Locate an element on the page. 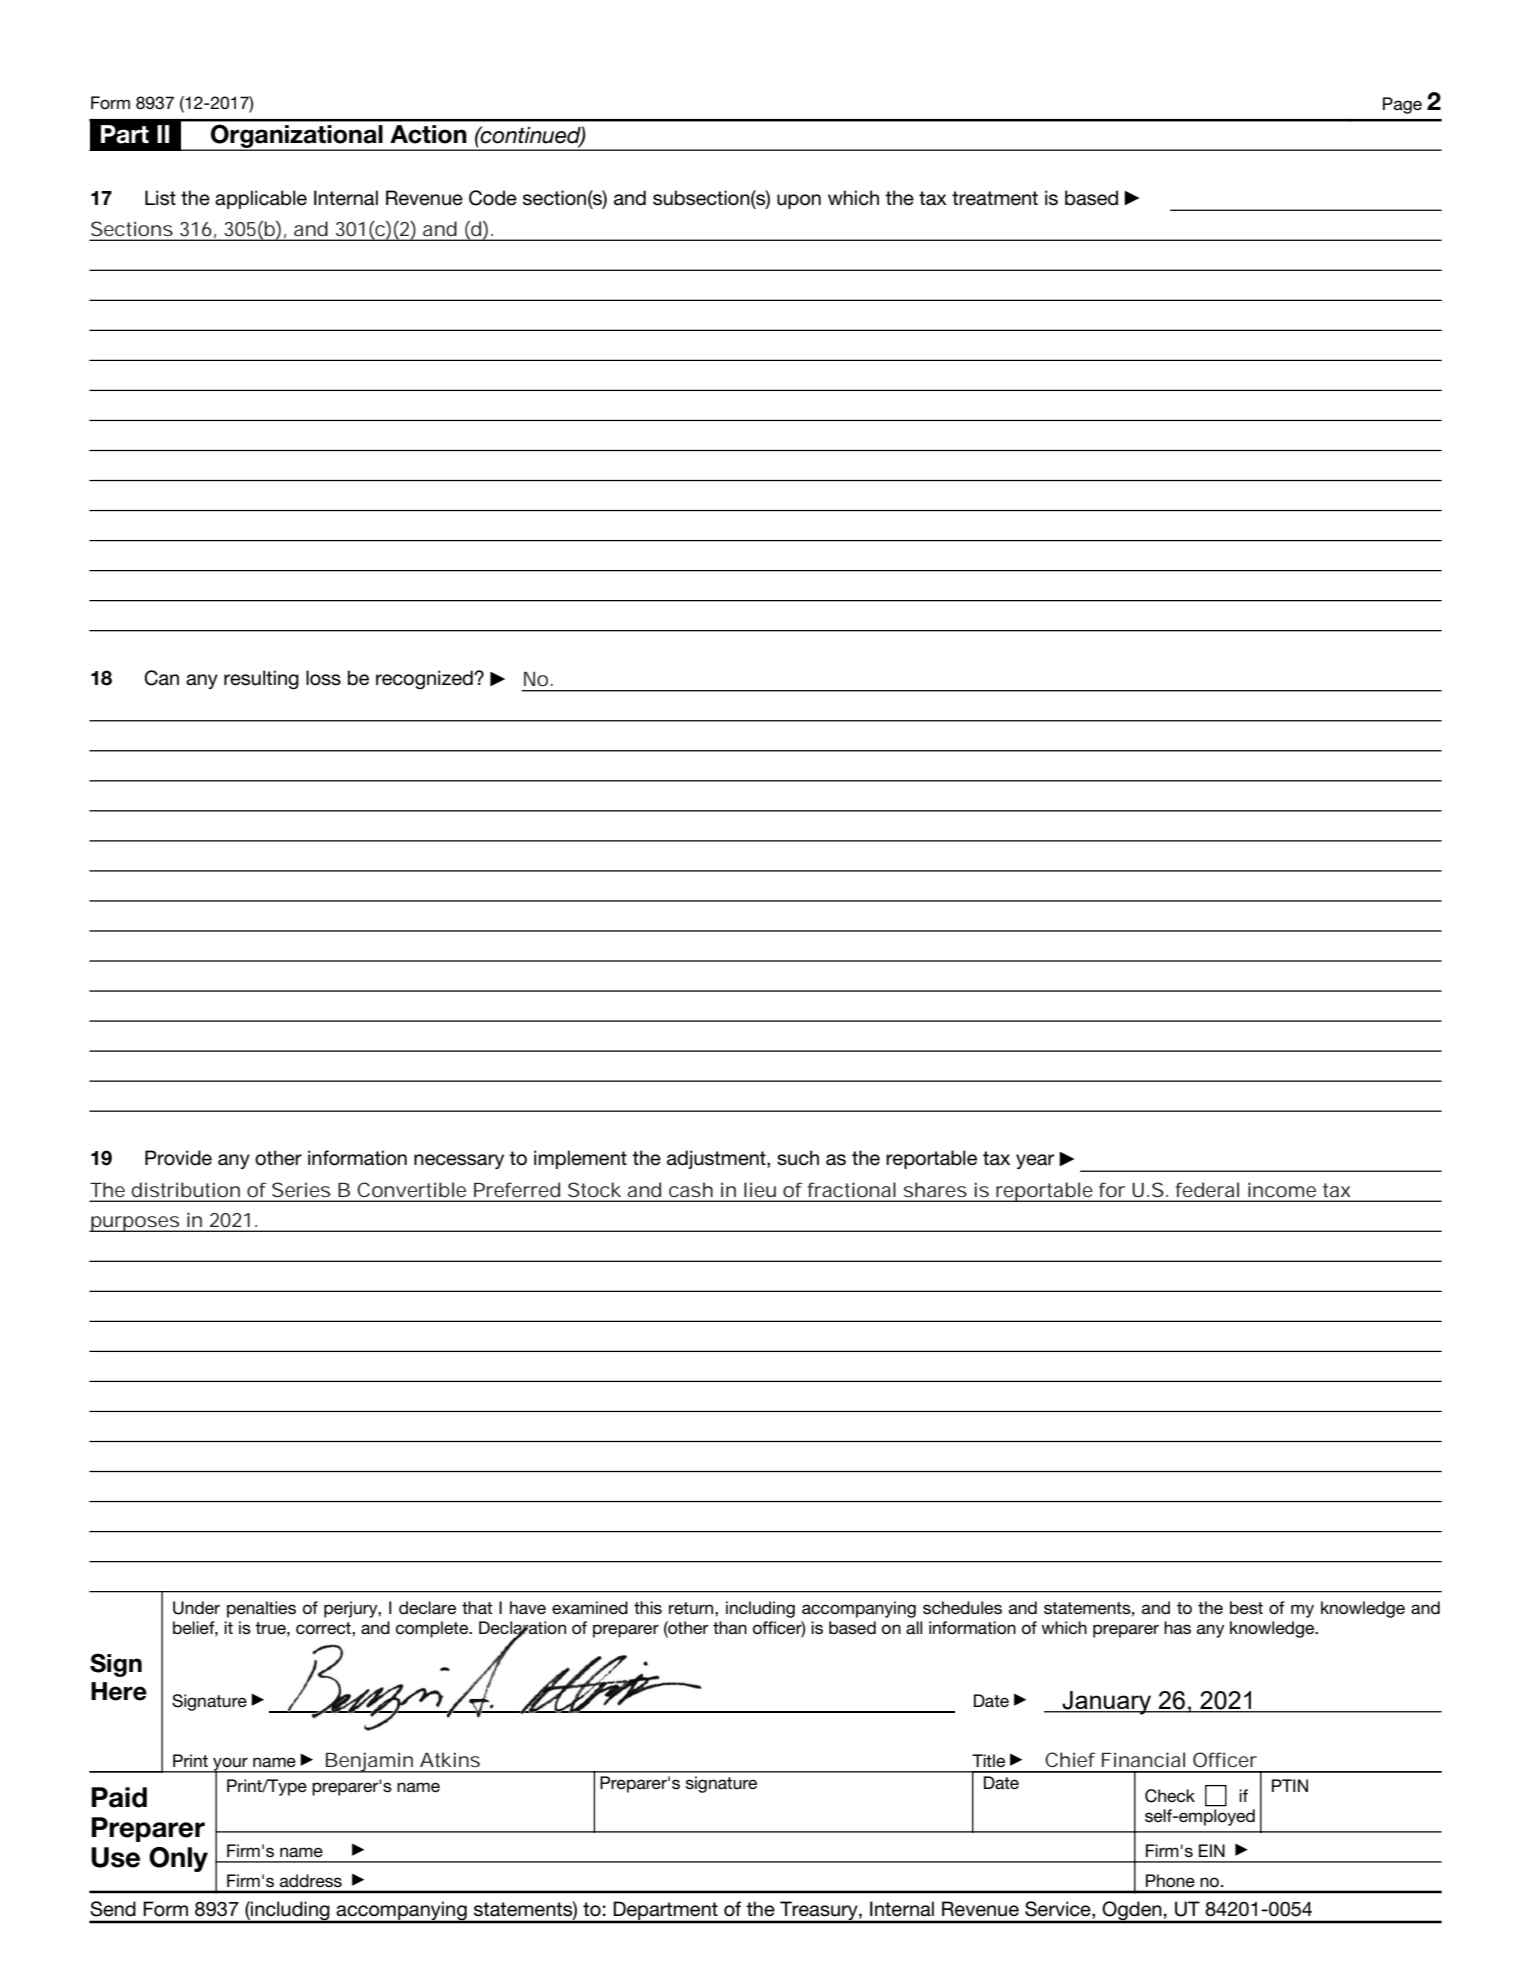 The height and width of the image is (1982, 1531). applicable is located at coordinates (261, 199).
